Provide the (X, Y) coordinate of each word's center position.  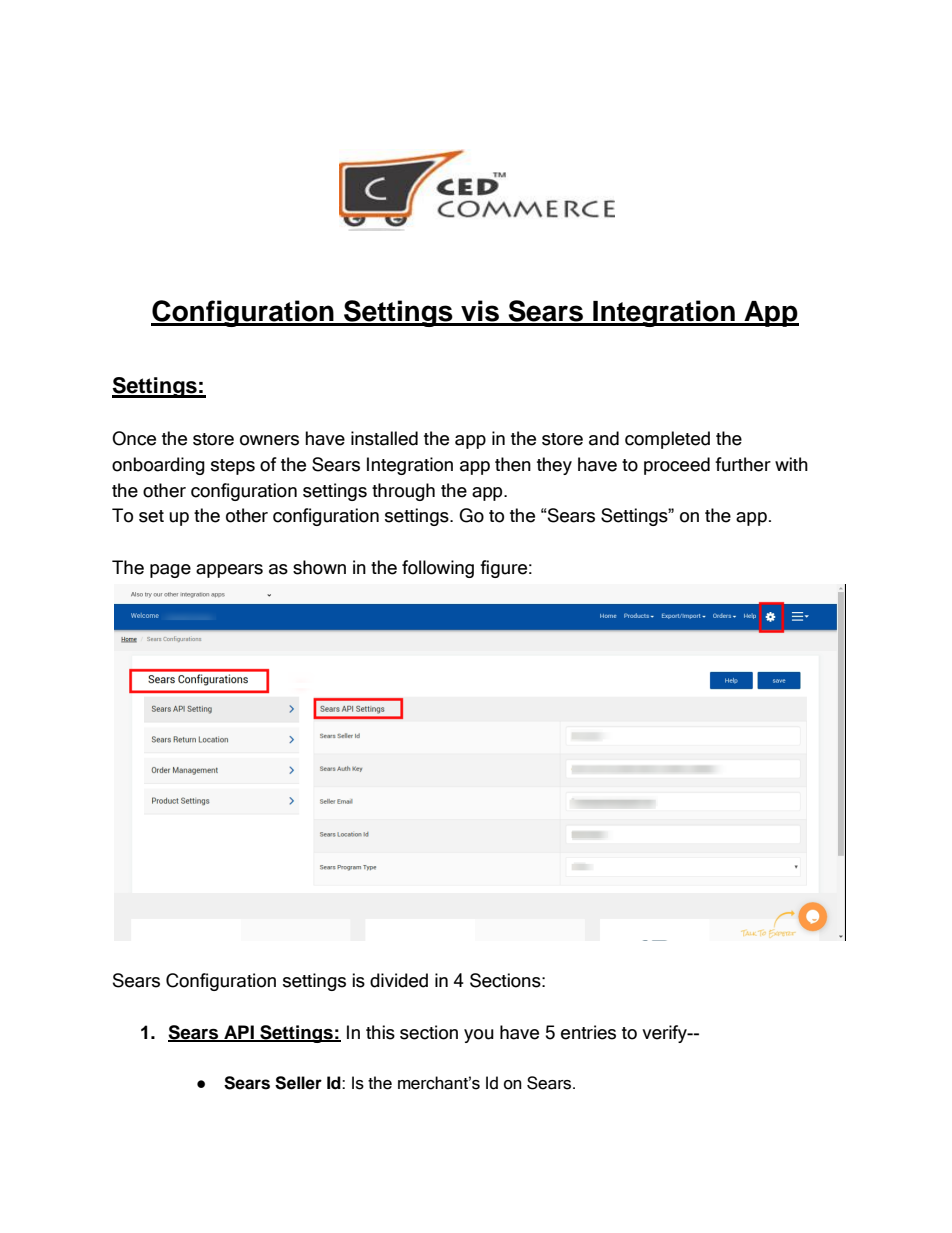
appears (229, 571)
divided (399, 980)
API (239, 1033)
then (513, 464)
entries (588, 1032)
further (743, 464)
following (438, 569)
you (479, 1036)
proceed (677, 466)
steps (233, 467)
